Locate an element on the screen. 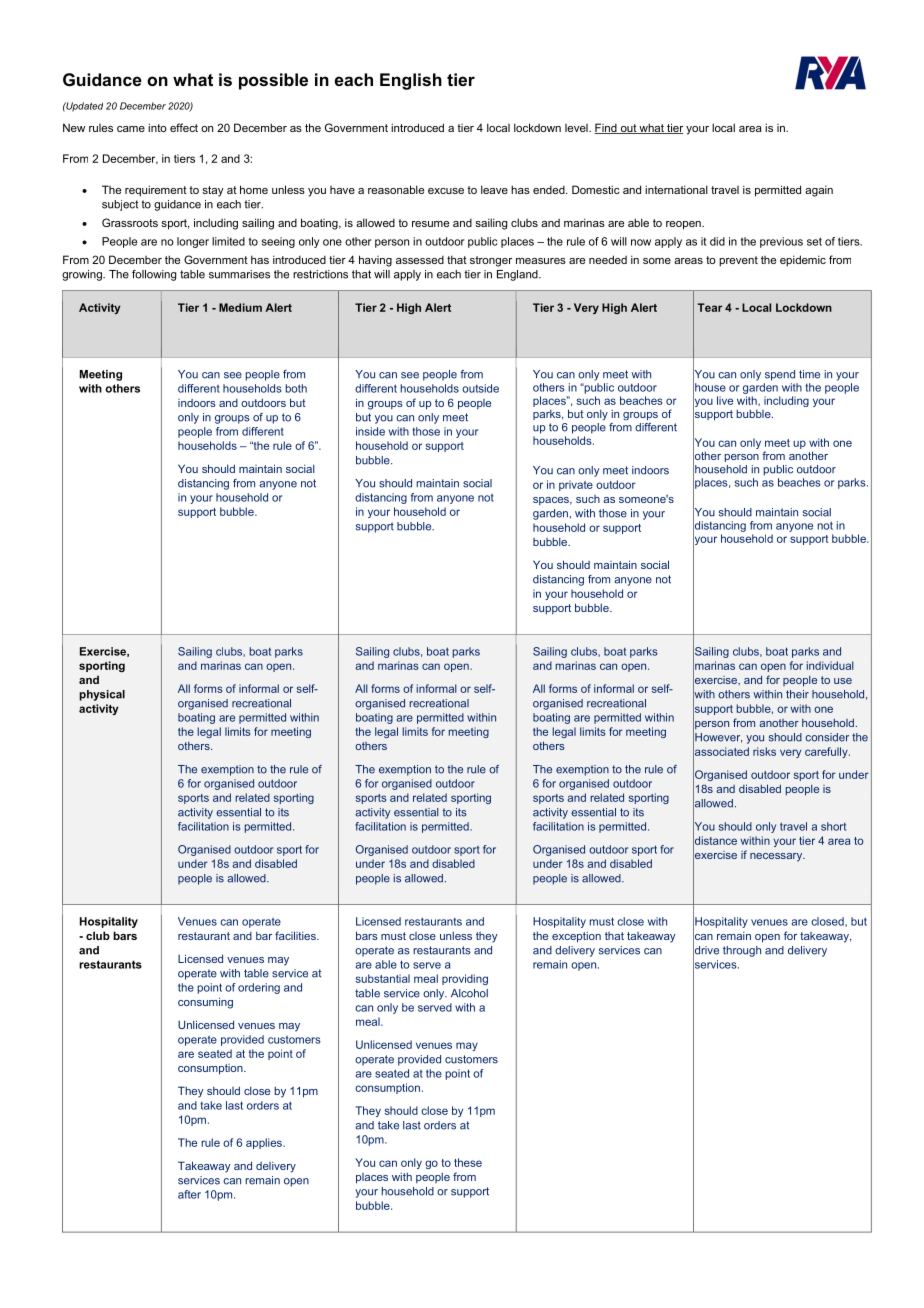  English is located at coordinates (411, 81).
